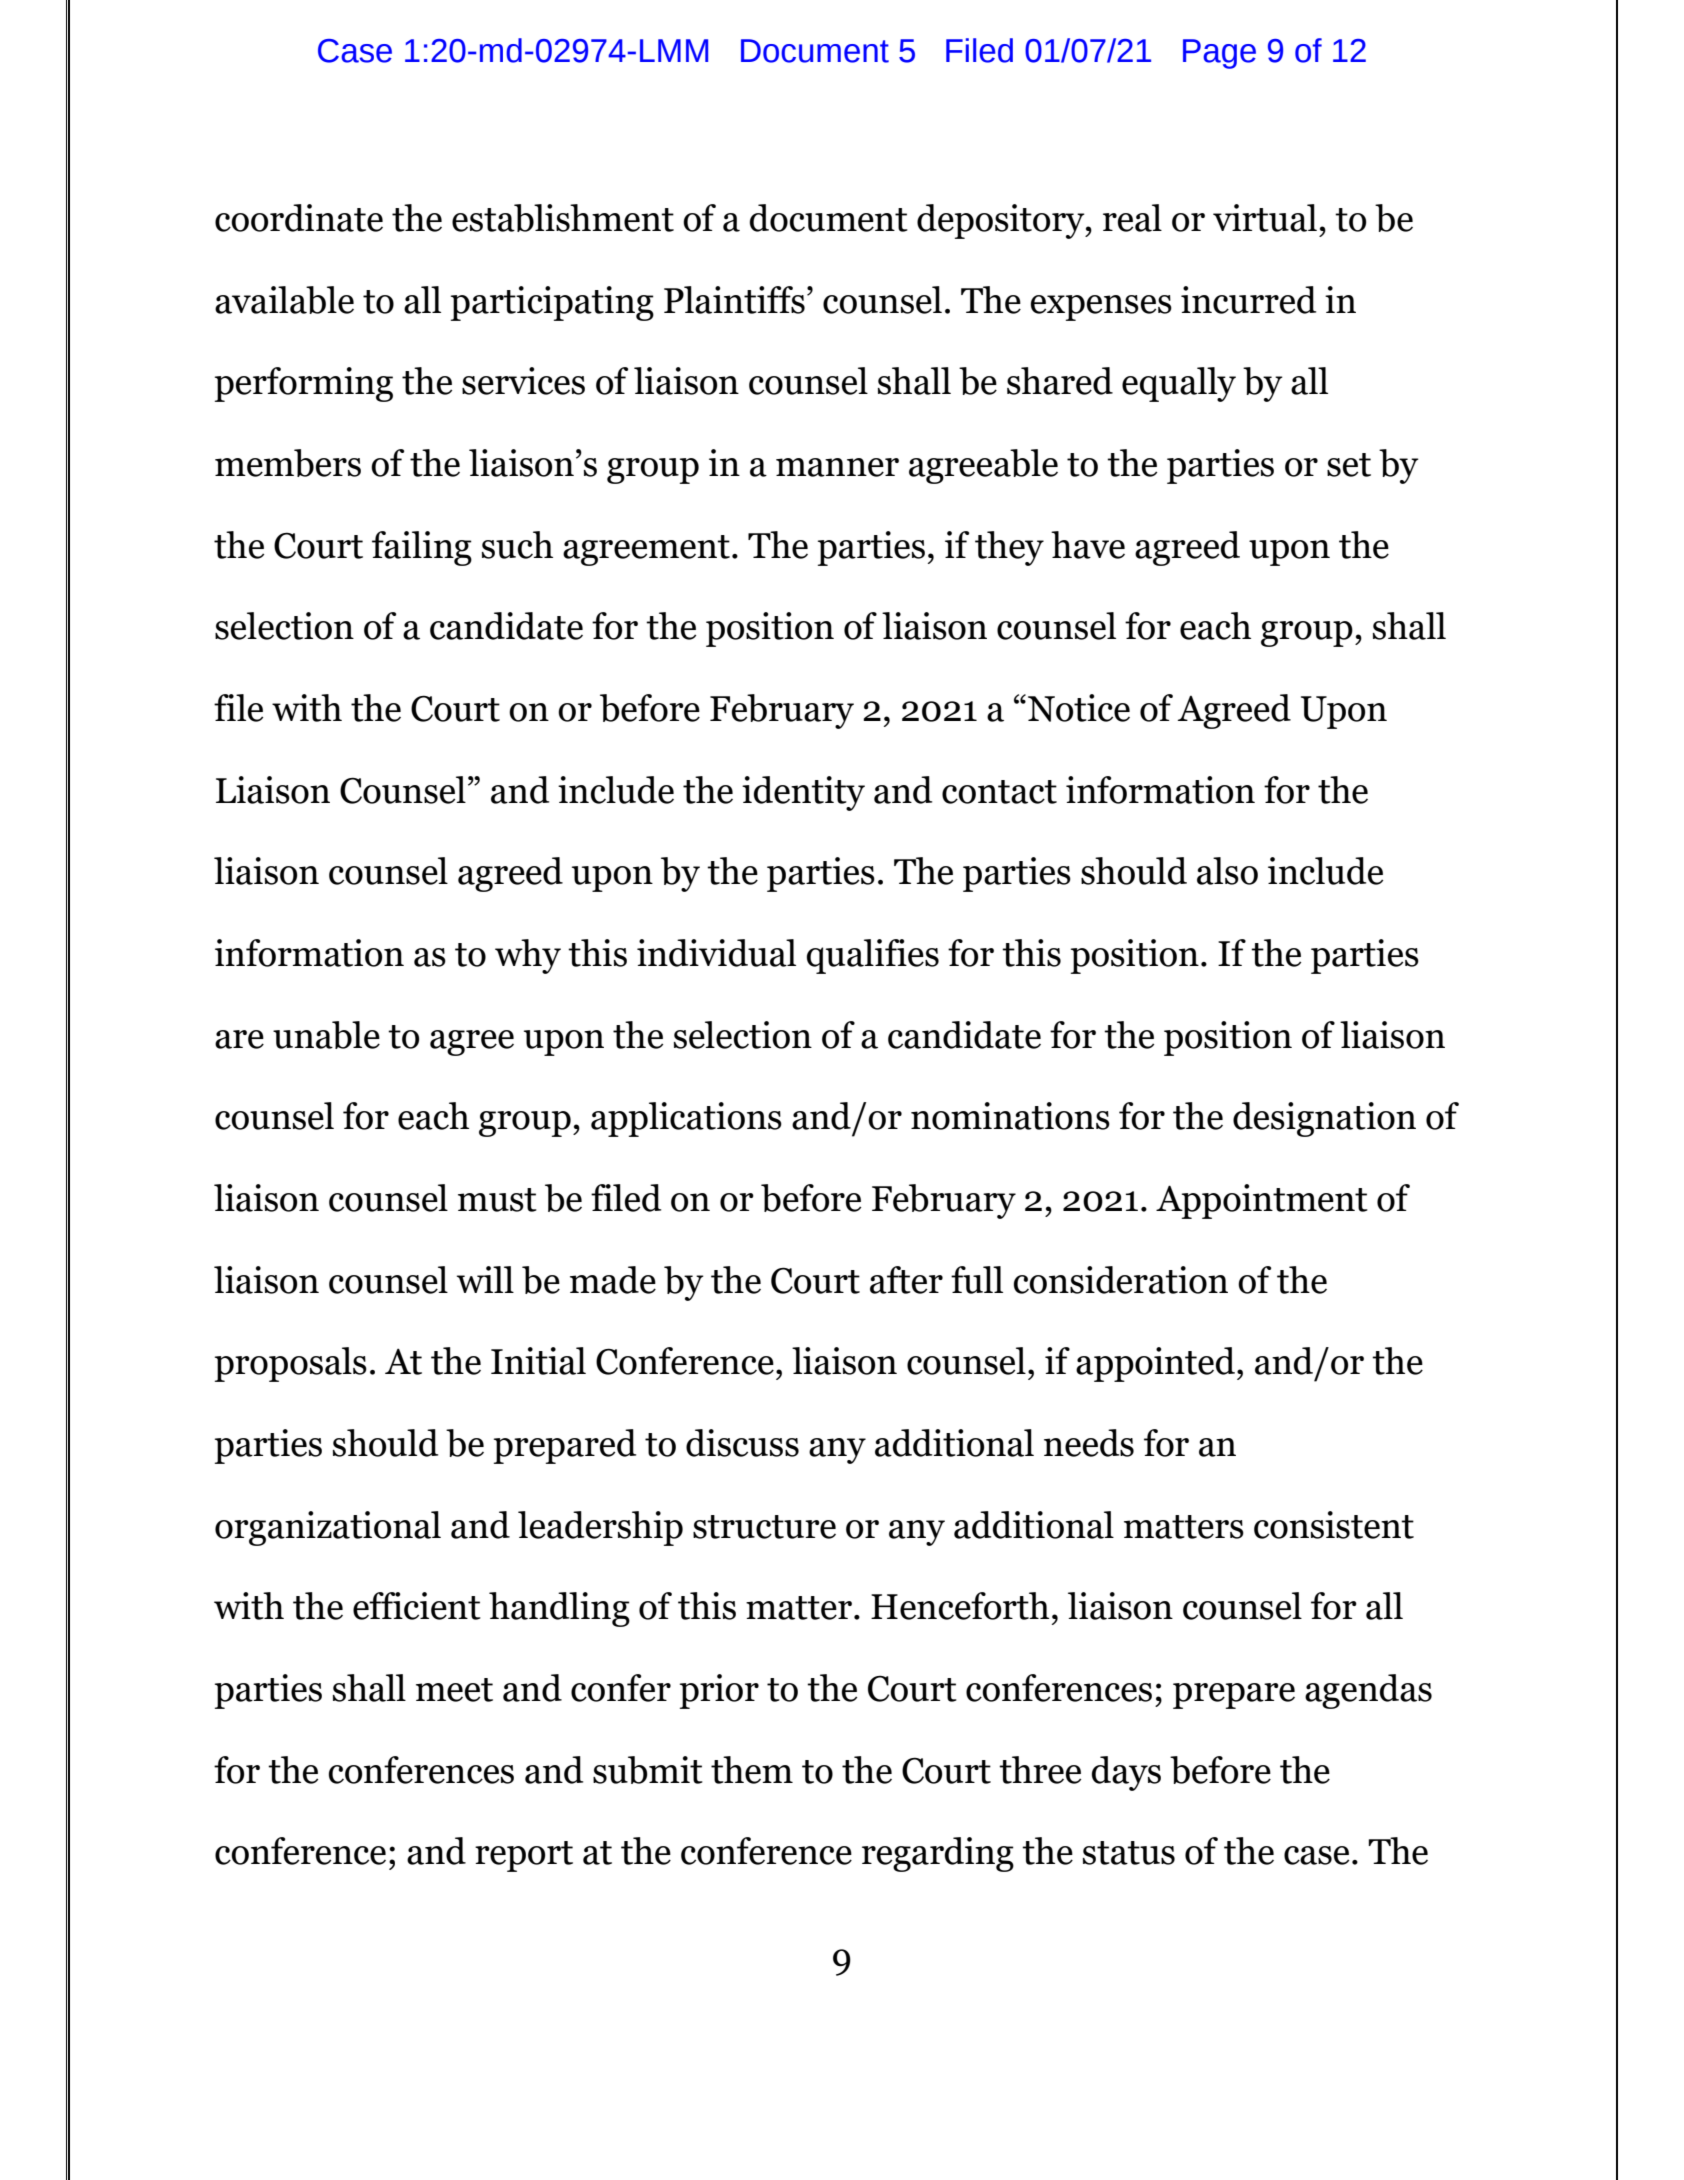 The width and height of the screenshot is (1684, 2180). I want to click on Page, so click(1219, 54).
